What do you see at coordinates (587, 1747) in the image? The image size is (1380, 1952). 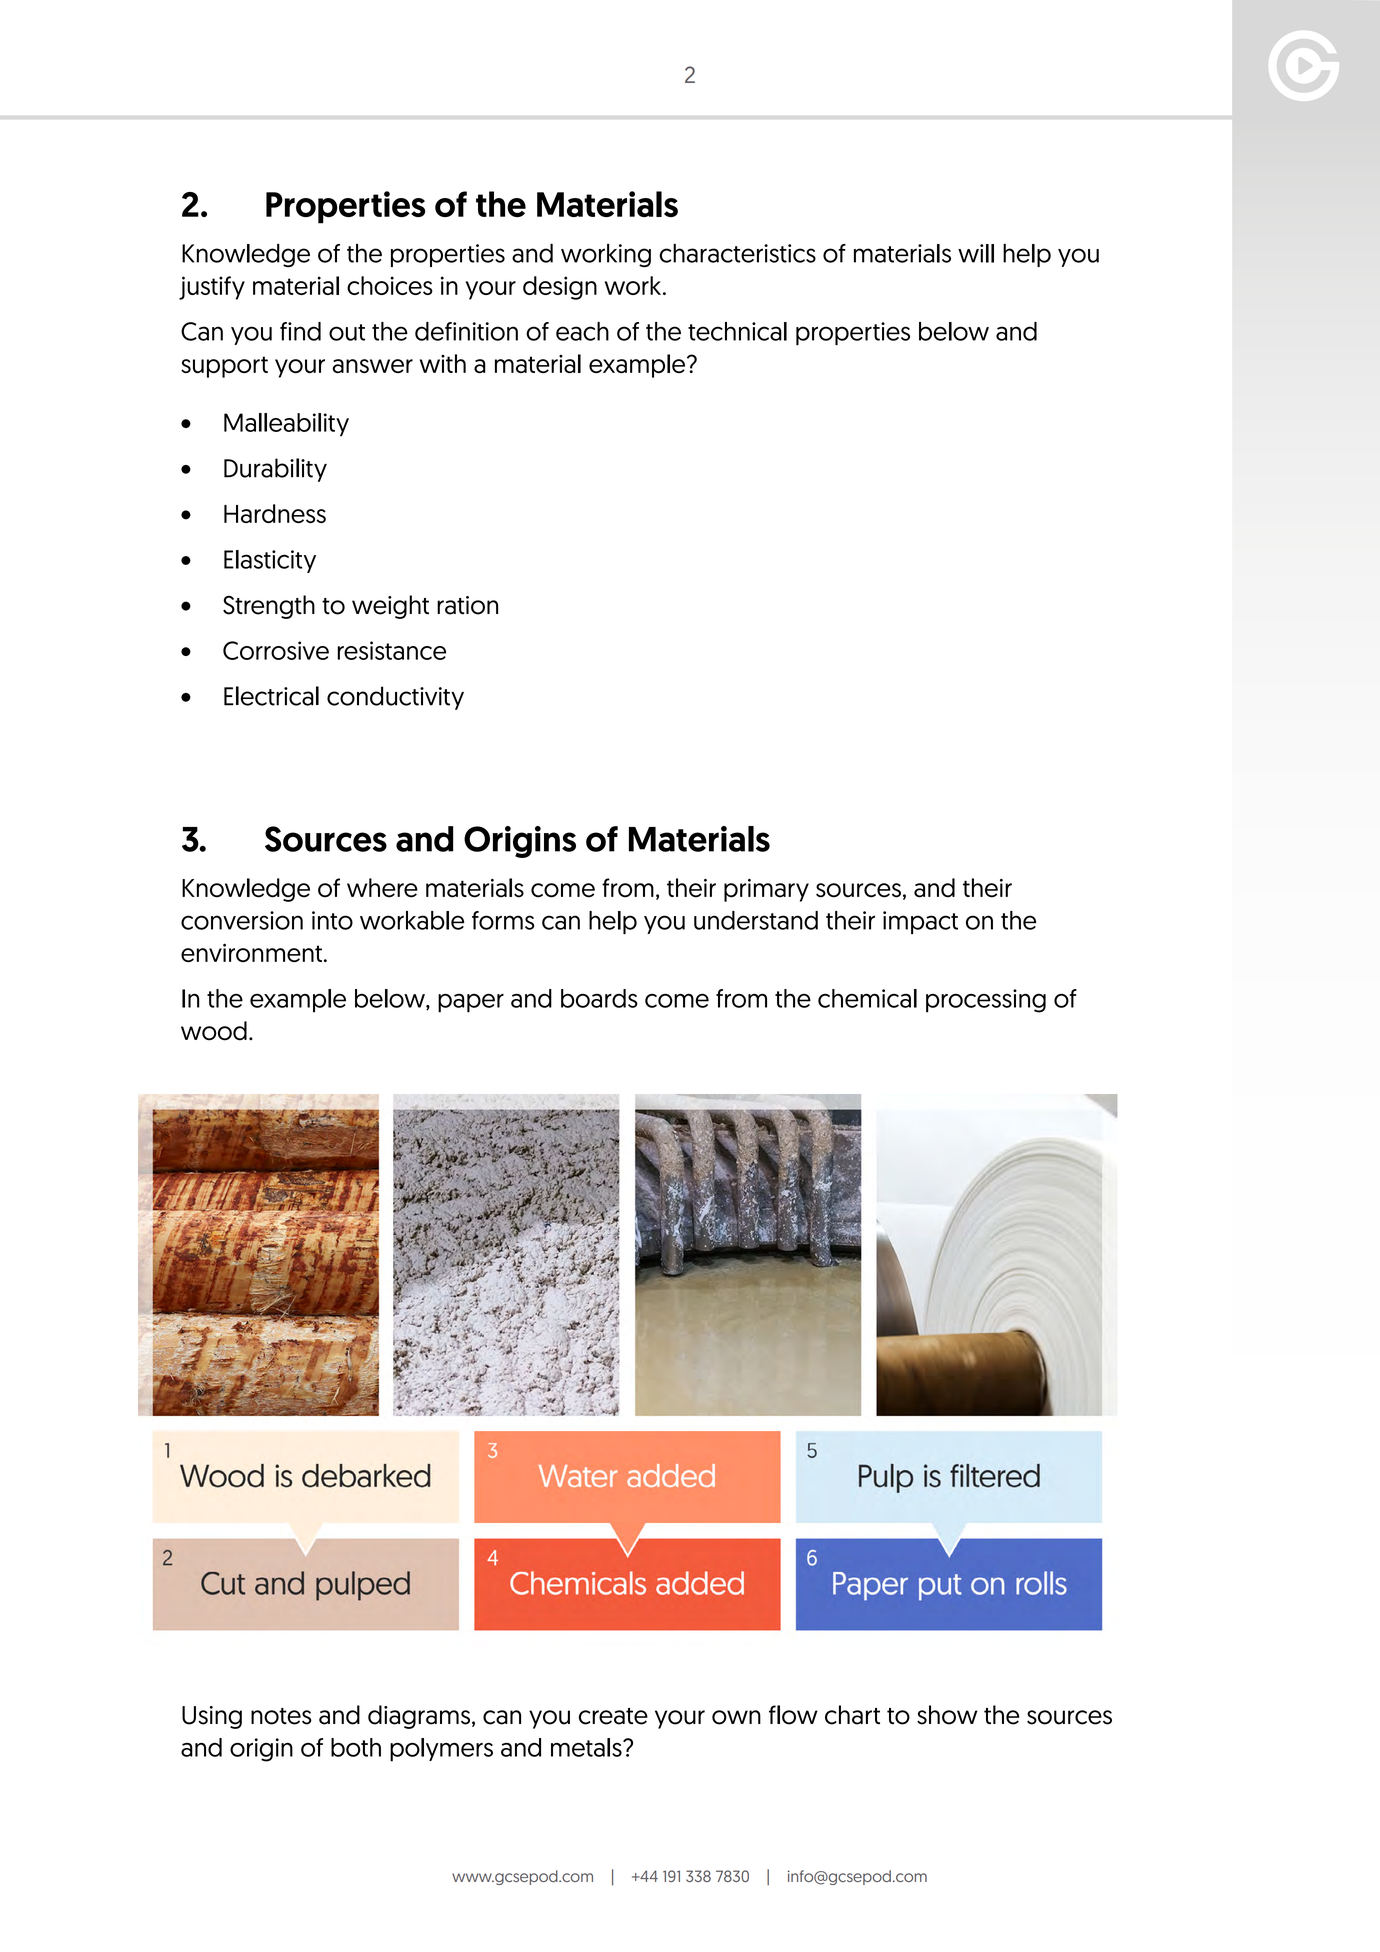 I see `metals` at bounding box center [587, 1747].
